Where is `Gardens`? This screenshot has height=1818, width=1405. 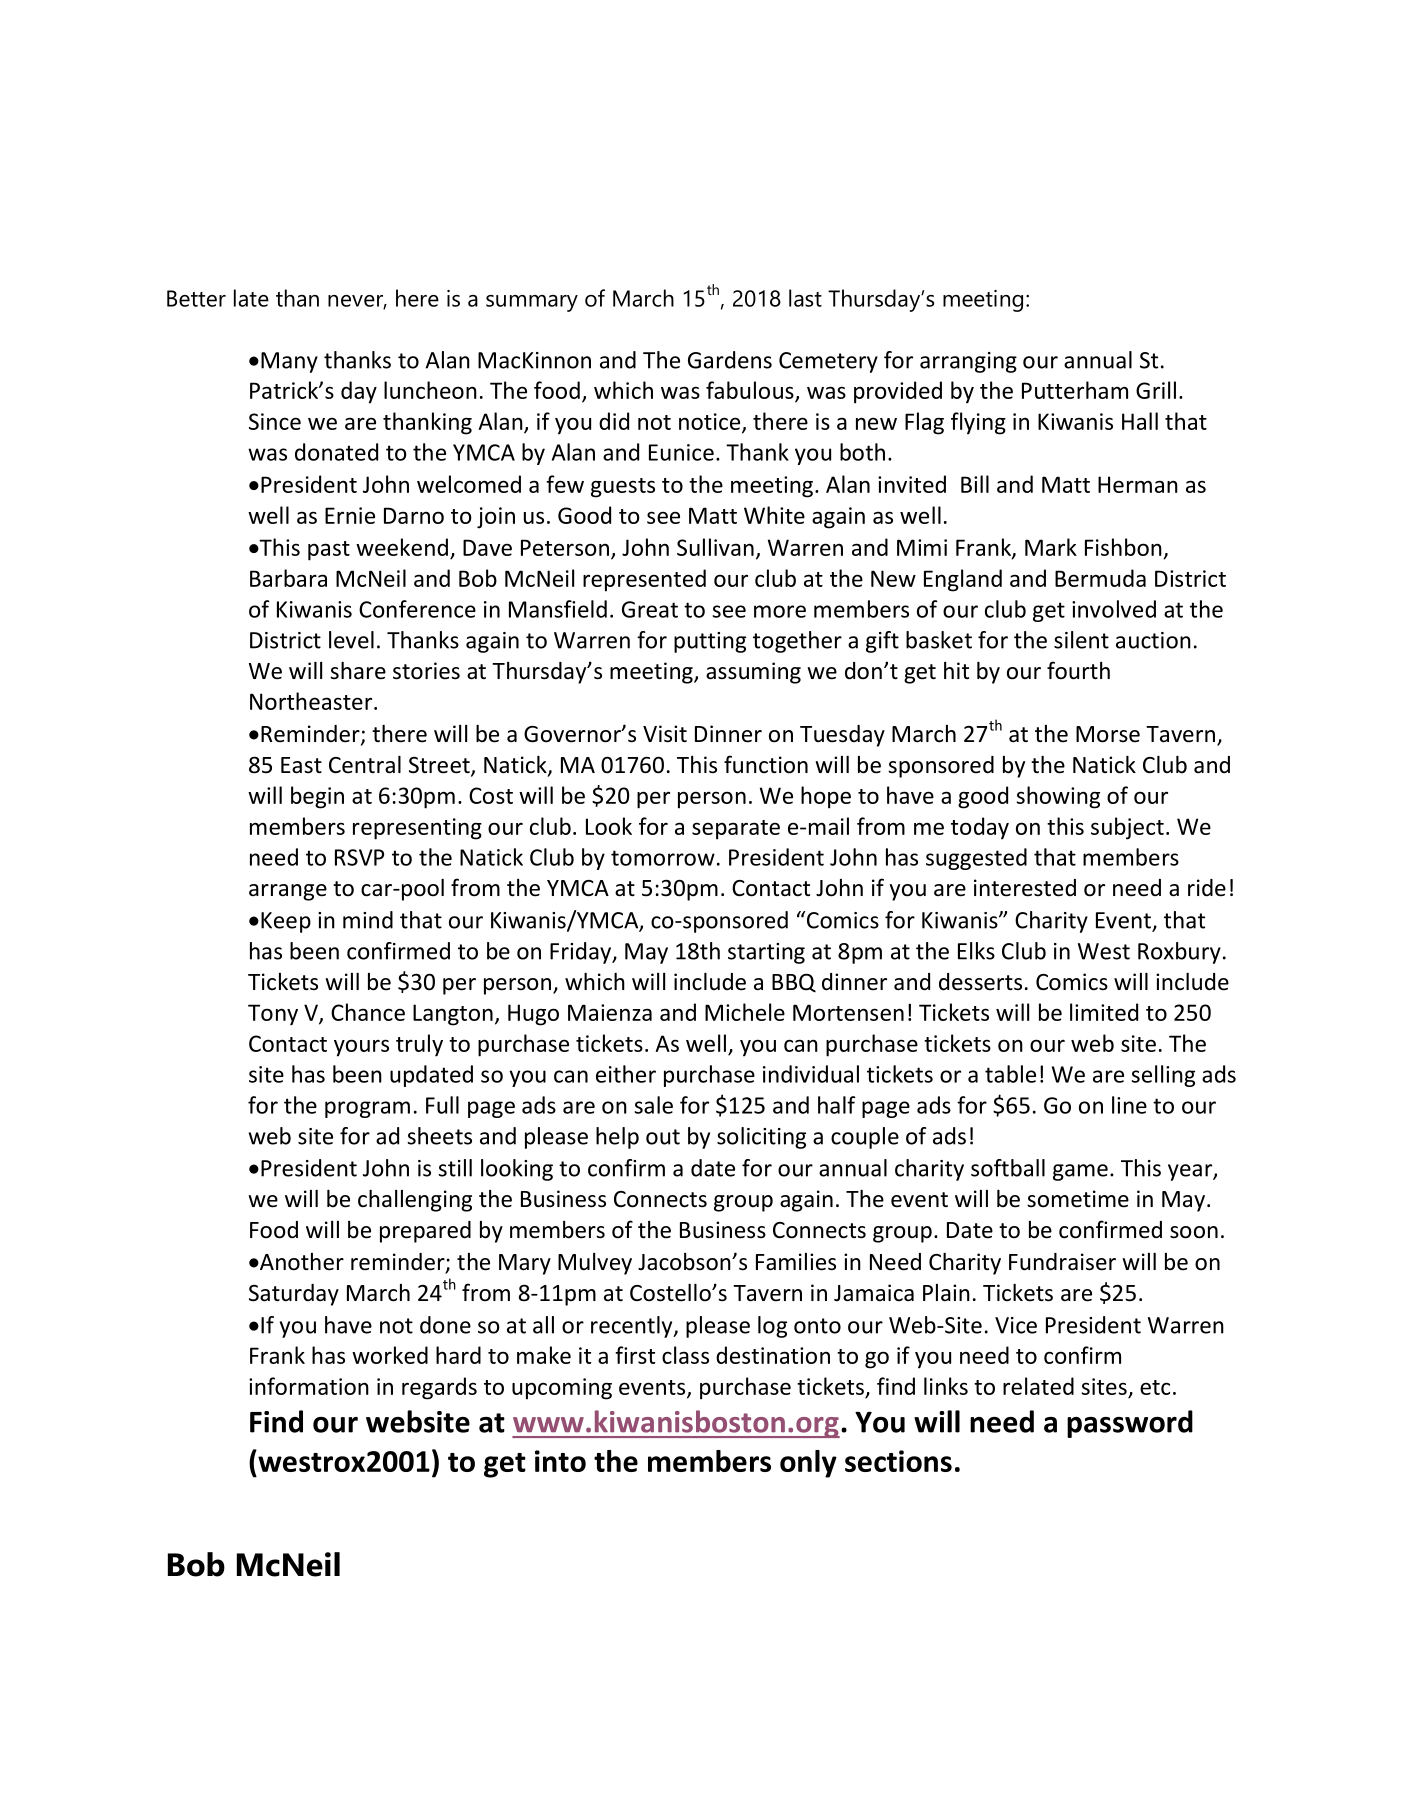 Gardens is located at coordinates (730, 360).
